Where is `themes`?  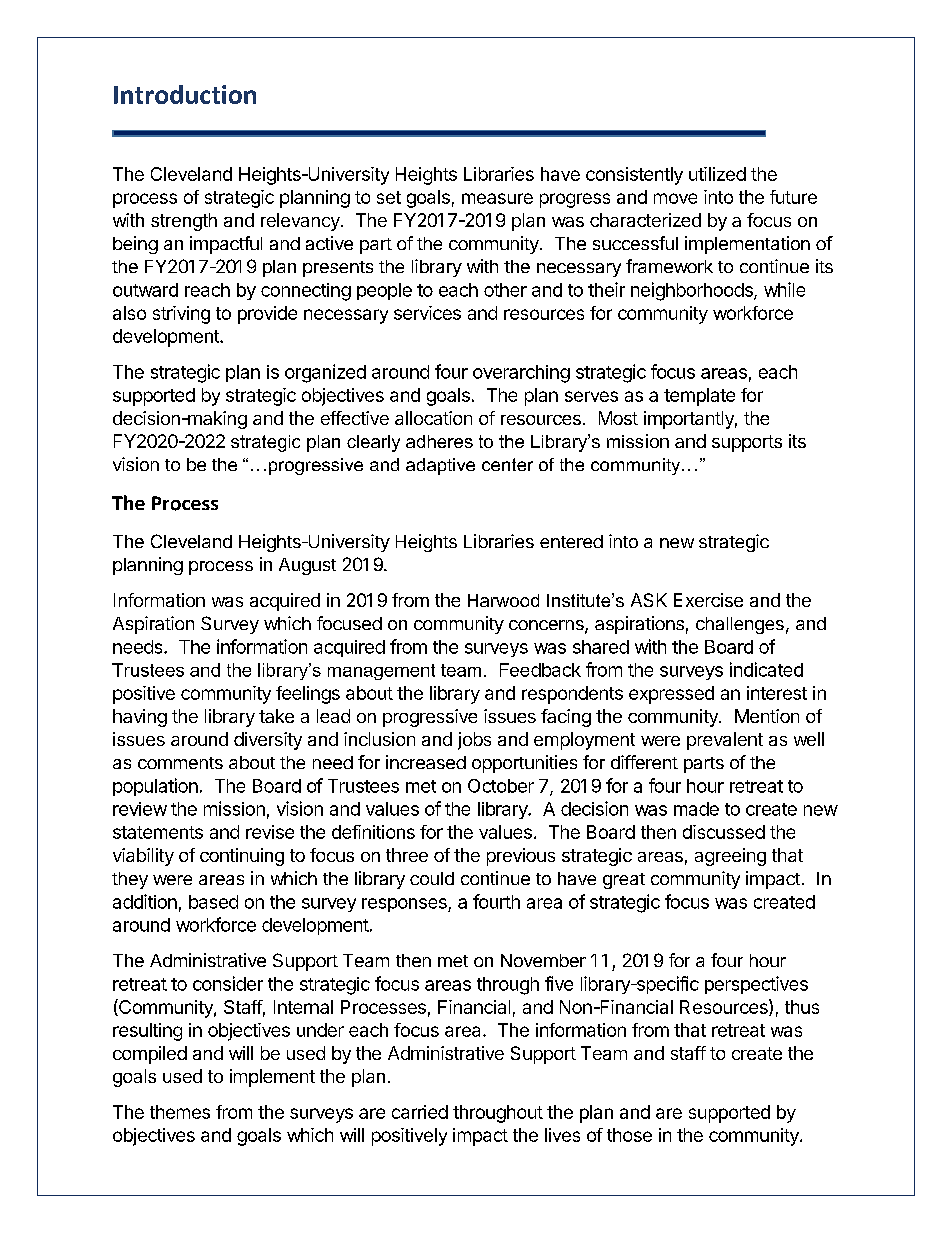
themes is located at coordinates (180, 1112).
